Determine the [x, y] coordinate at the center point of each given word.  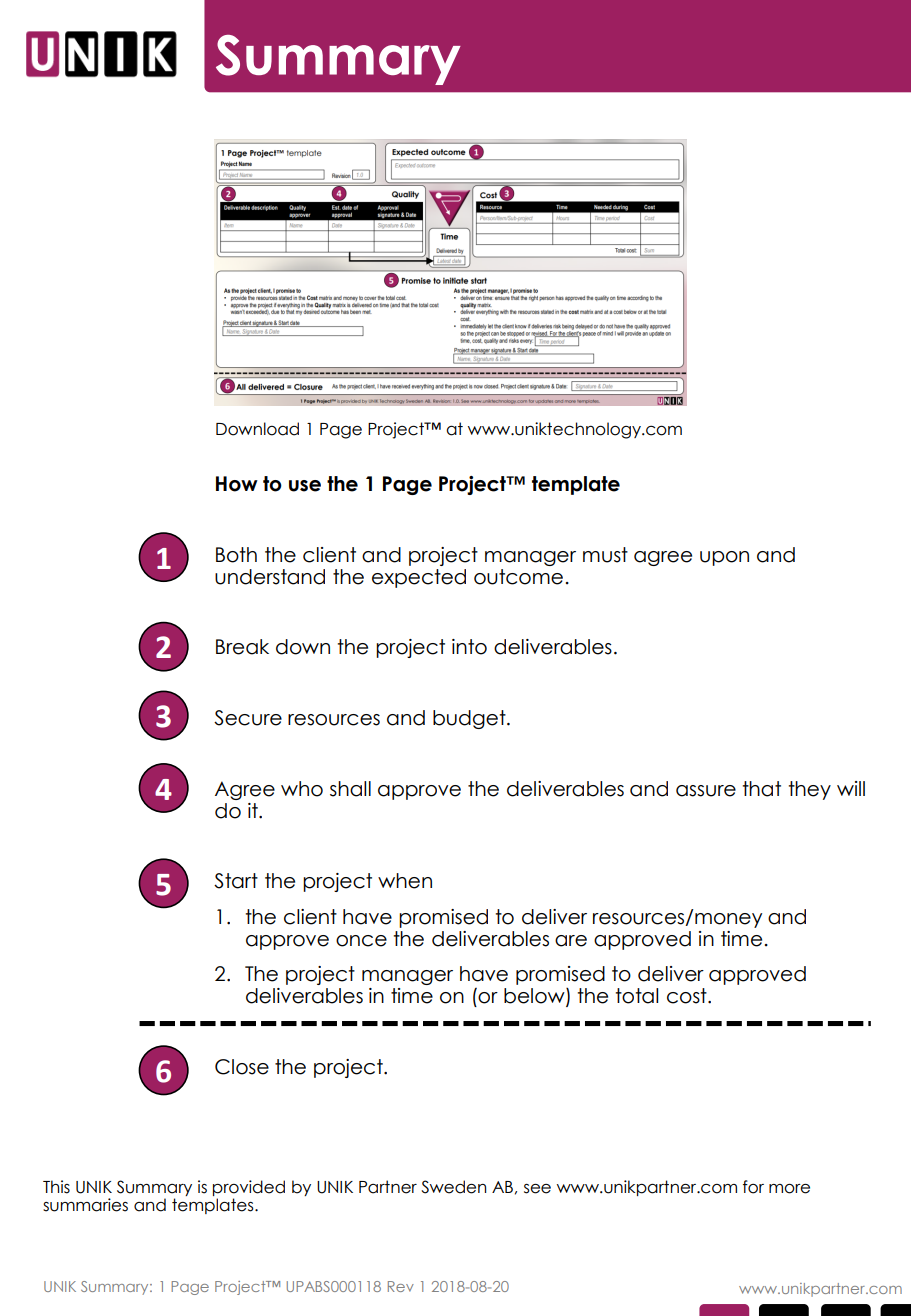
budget [470, 719]
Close [242, 1067]
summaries [85, 1205]
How [237, 484]
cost [688, 996]
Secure [248, 718]
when [405, 881]
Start [236, 881]
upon [724, 558]
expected [419, 578]
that [762, 789]
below [535, 997]
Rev [401, 1286]
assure [706, 791]
